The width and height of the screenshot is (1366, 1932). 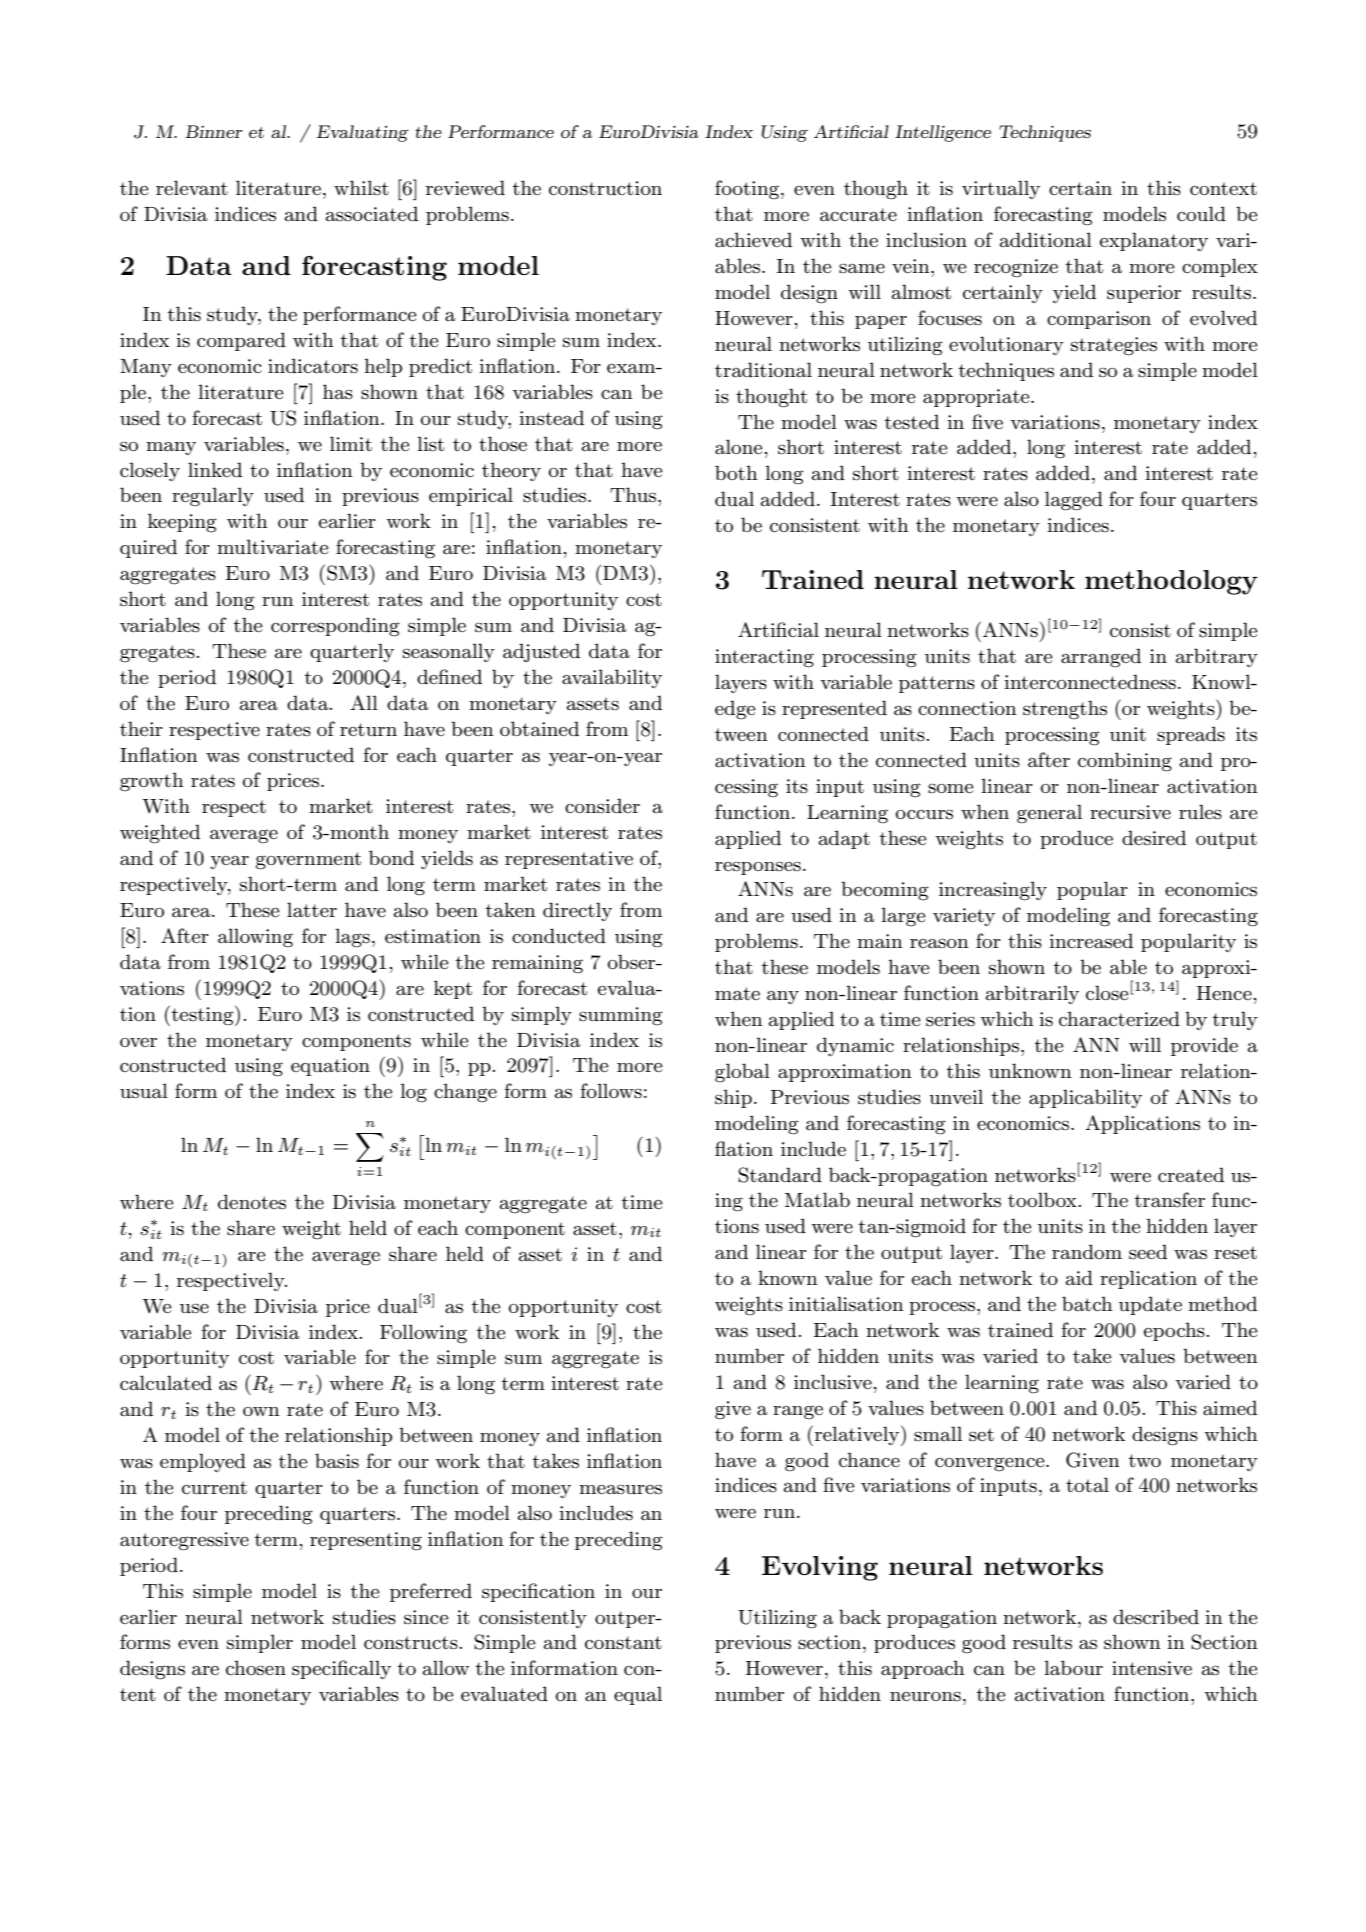 What do you see at coordinates (1079, 1277) in the screenshot?
I see `aid` at bounding box center [1079, 1277].
